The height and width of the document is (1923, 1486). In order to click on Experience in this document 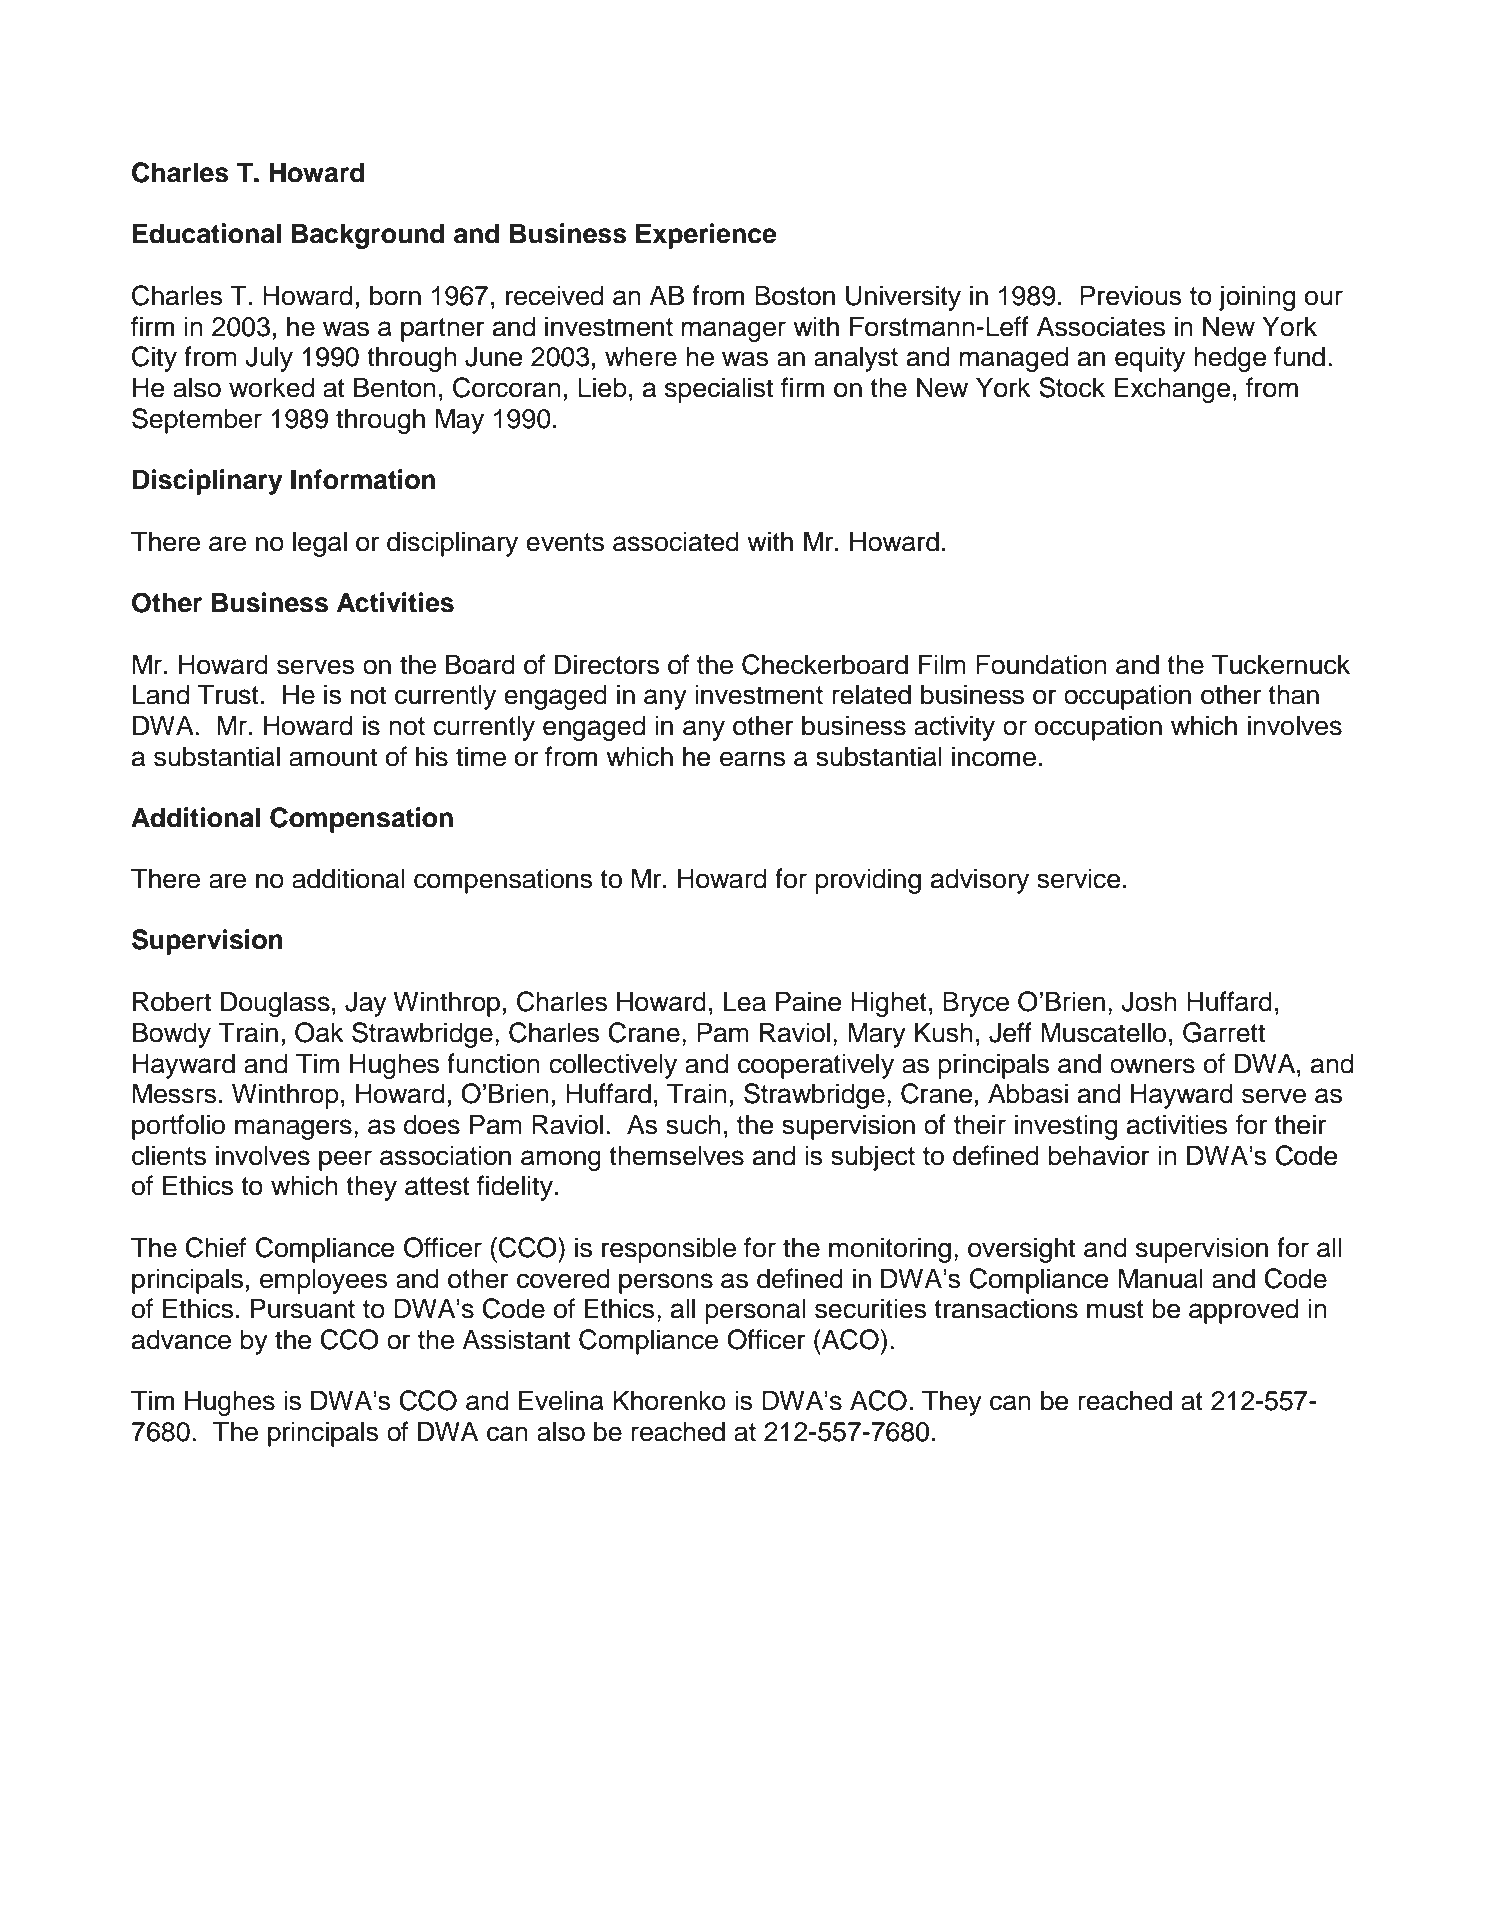, I will do `click(706, 236)`.
